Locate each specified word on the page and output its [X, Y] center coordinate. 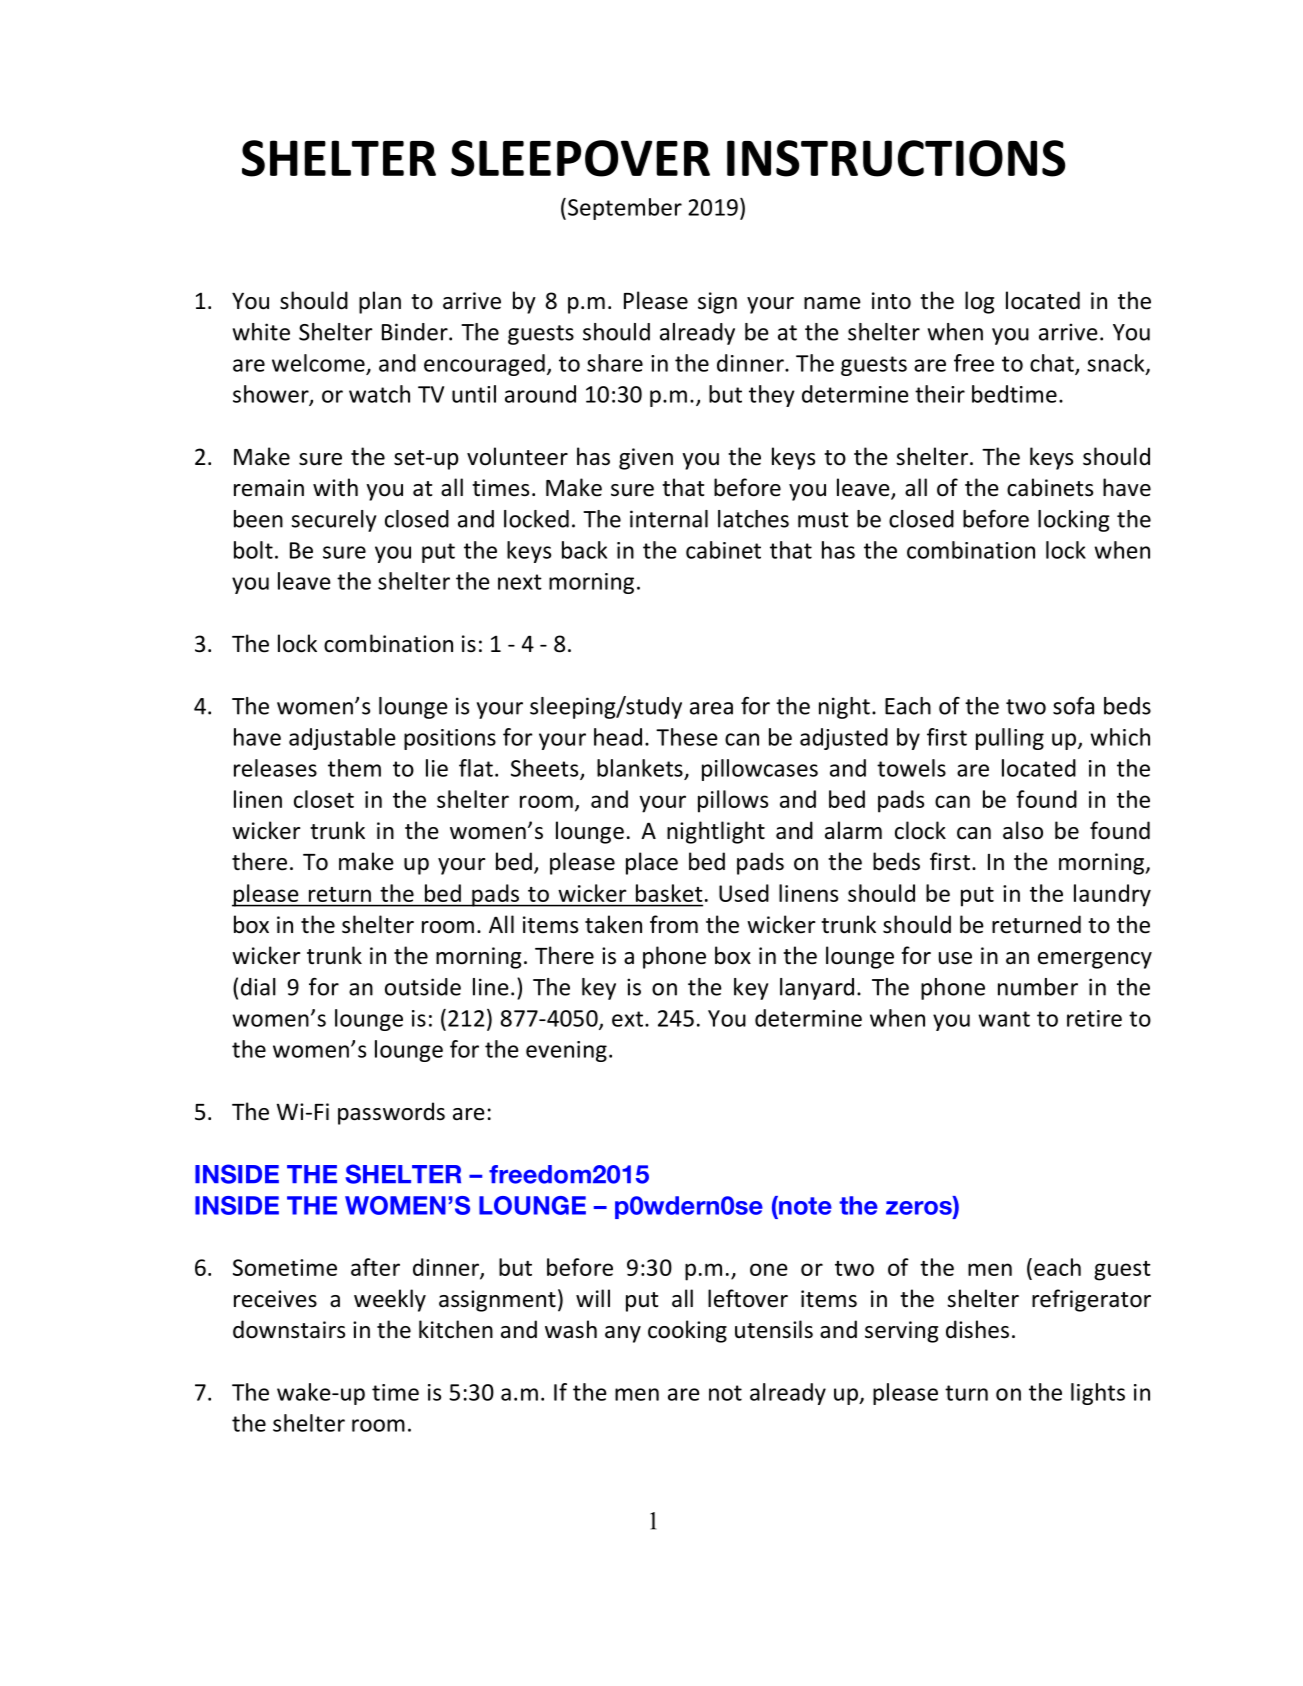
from [674, 924]
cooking [687, 1331]
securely [333, 521]
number [1038, 987]
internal [669, 519]
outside [423, 987]
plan [380, 302]
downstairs [289, 1329]
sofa [1073, 706]
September [625, 209]
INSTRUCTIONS [896, 158]
